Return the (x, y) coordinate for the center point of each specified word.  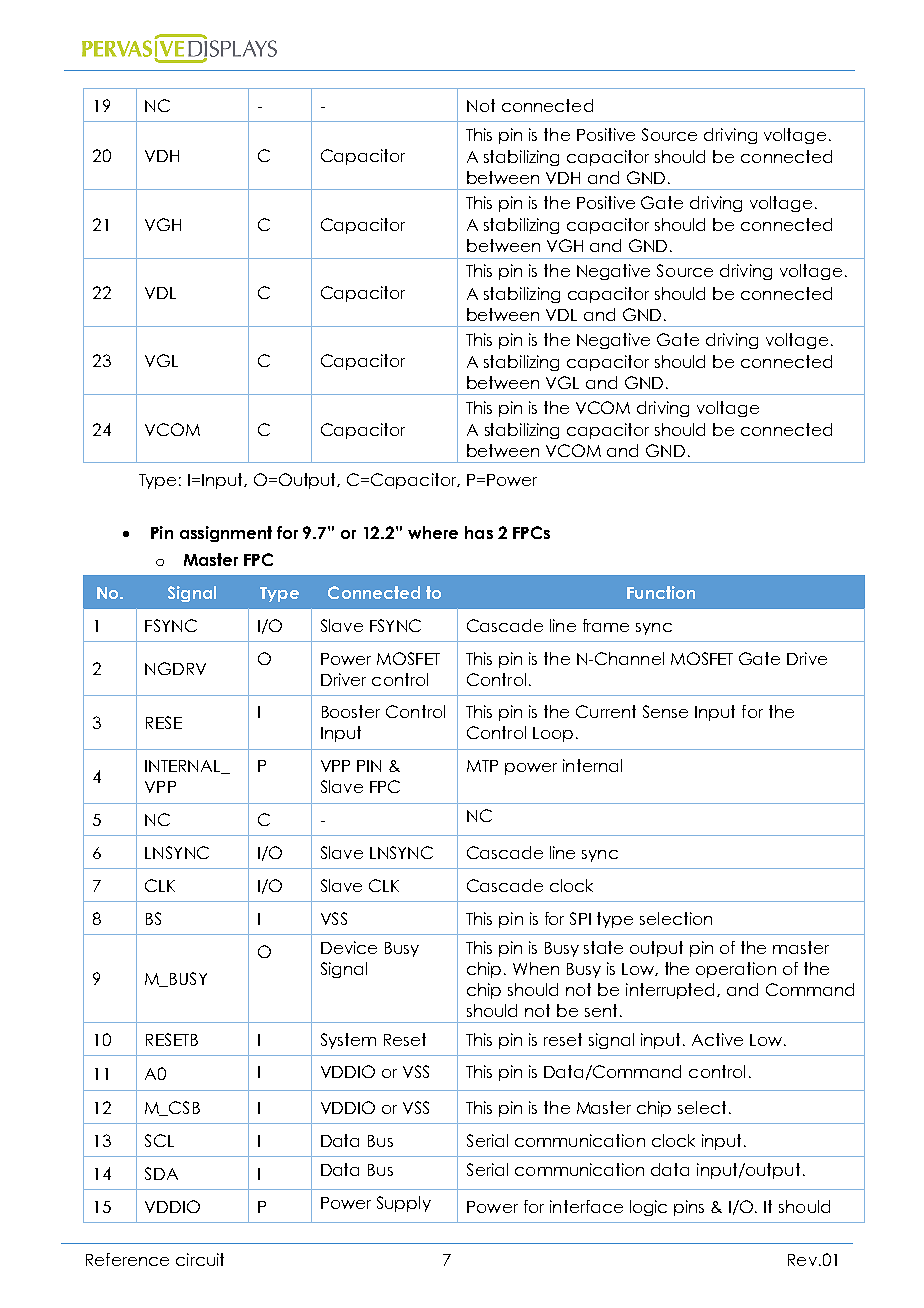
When (536, 968)
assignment (226, 534)
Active (717, 1039)
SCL (159, 1140)
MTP (482, 766)
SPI (580, 918)
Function (661, 592)
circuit (200, 1259)
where (433, 532)
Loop (553, 734)
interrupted (672, 991)
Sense (665, 711)
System (348, 1041)
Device (349, 947)
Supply (404, 1204)
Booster (351, 711)
